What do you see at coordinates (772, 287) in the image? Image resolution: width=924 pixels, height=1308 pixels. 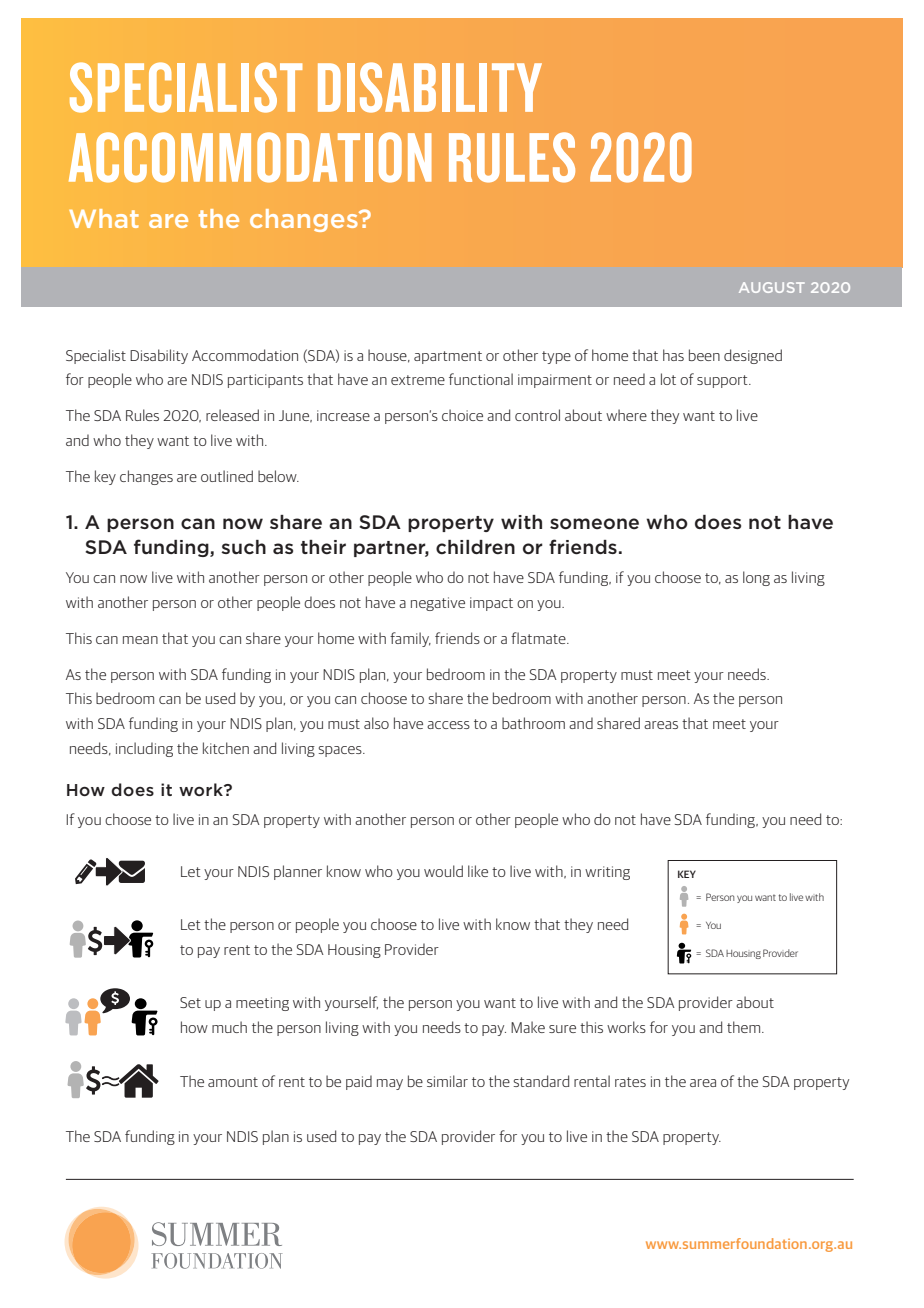 I see `AUGUST` at bounding box center [772, 287].
